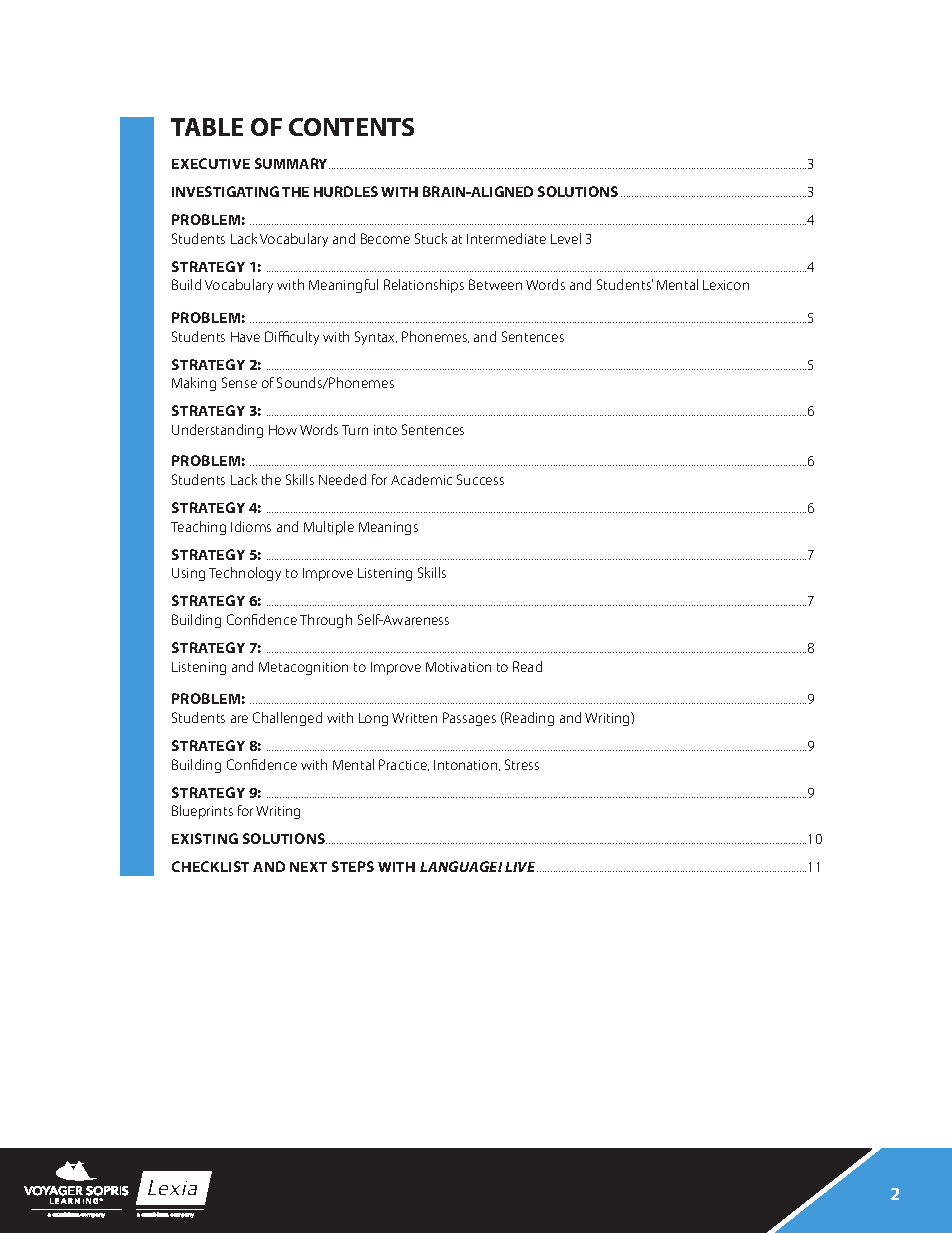 Image resolution: width=952 pixels, height=1233 pixels. Describe the element at coordinates (726, 285) in the screenshot. I see `Lexicon` at that location.
